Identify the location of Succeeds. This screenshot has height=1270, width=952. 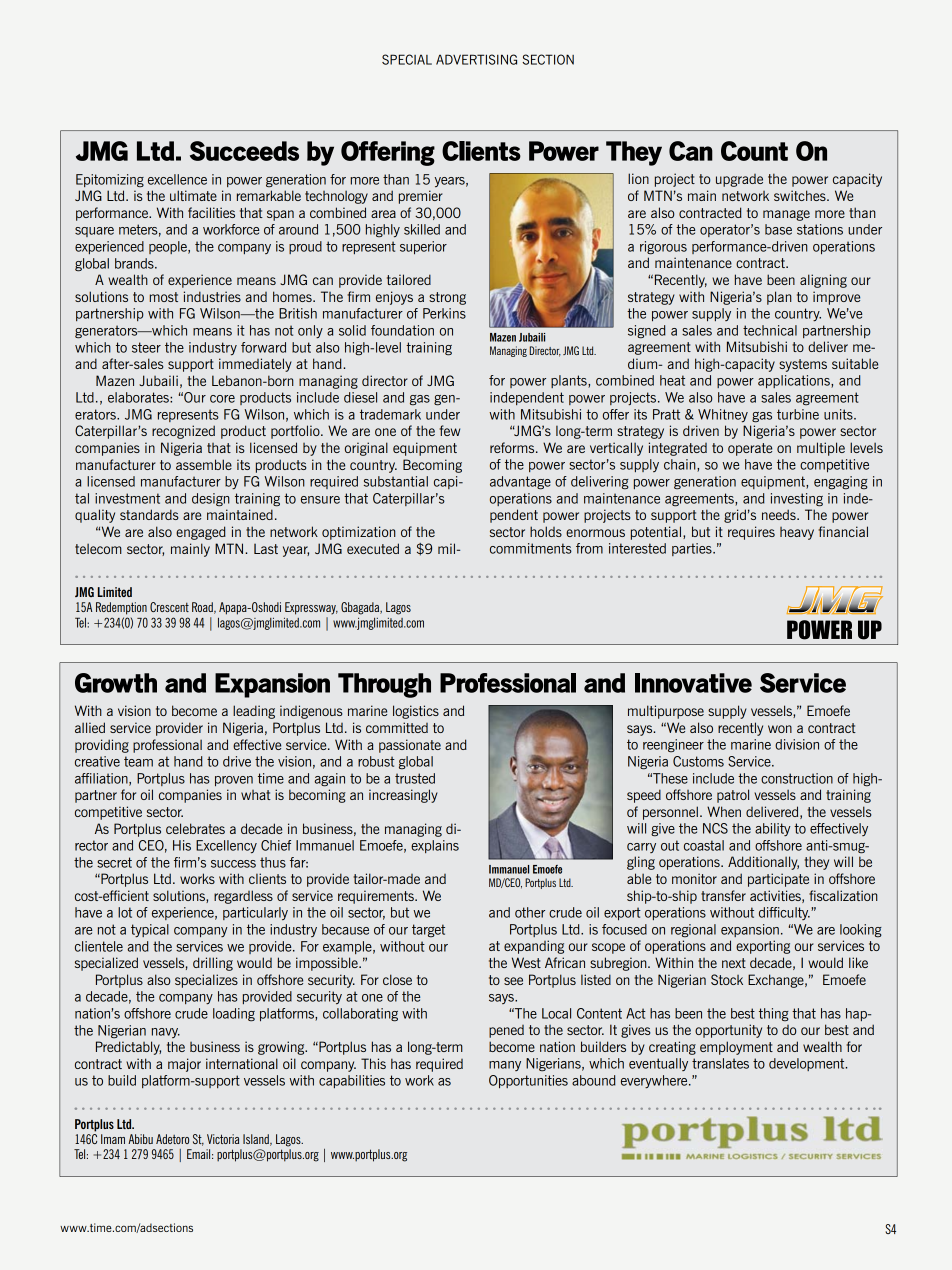
(244, 151).
